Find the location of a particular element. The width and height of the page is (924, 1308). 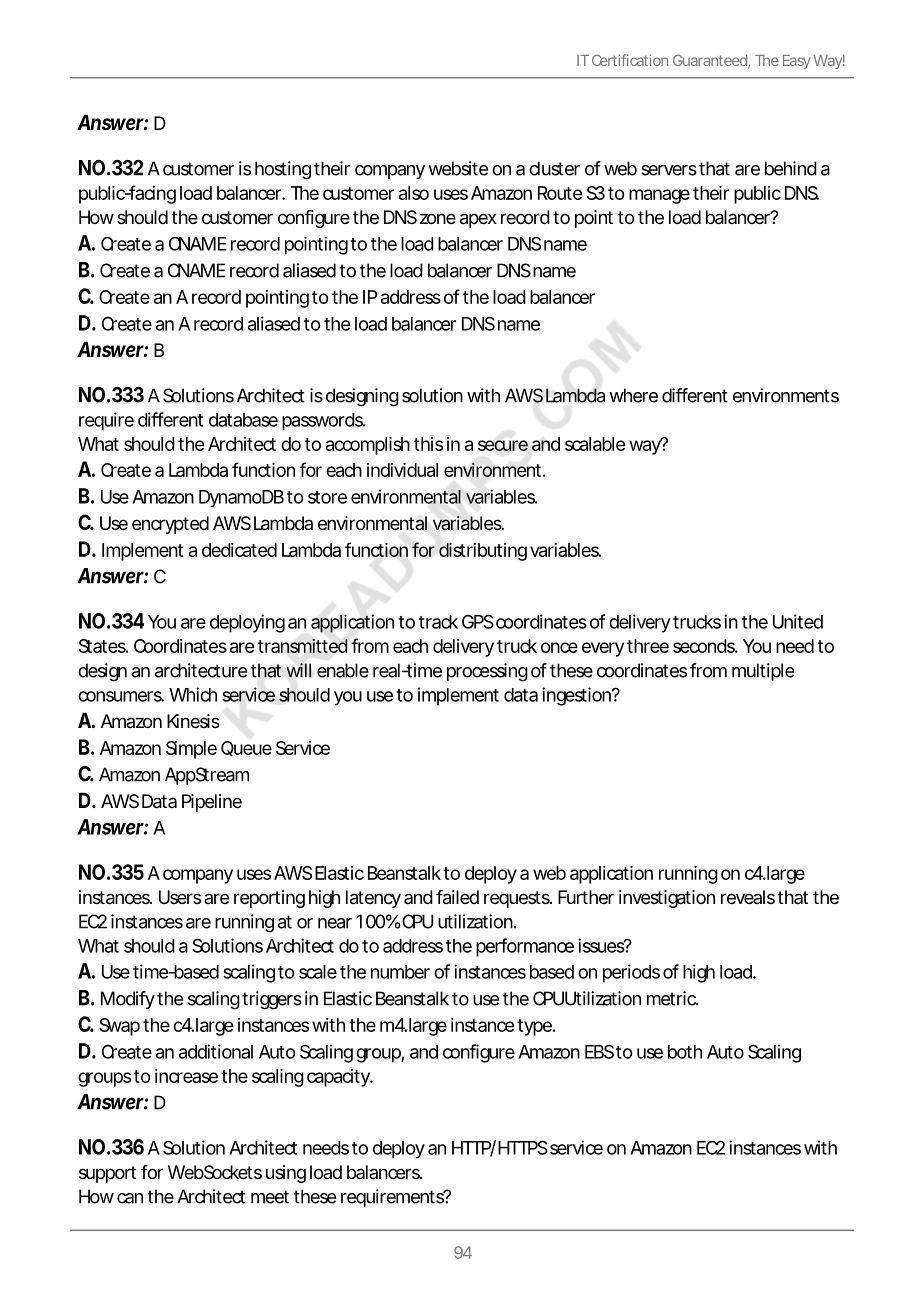

can is located at coordinates (130, 1198).
